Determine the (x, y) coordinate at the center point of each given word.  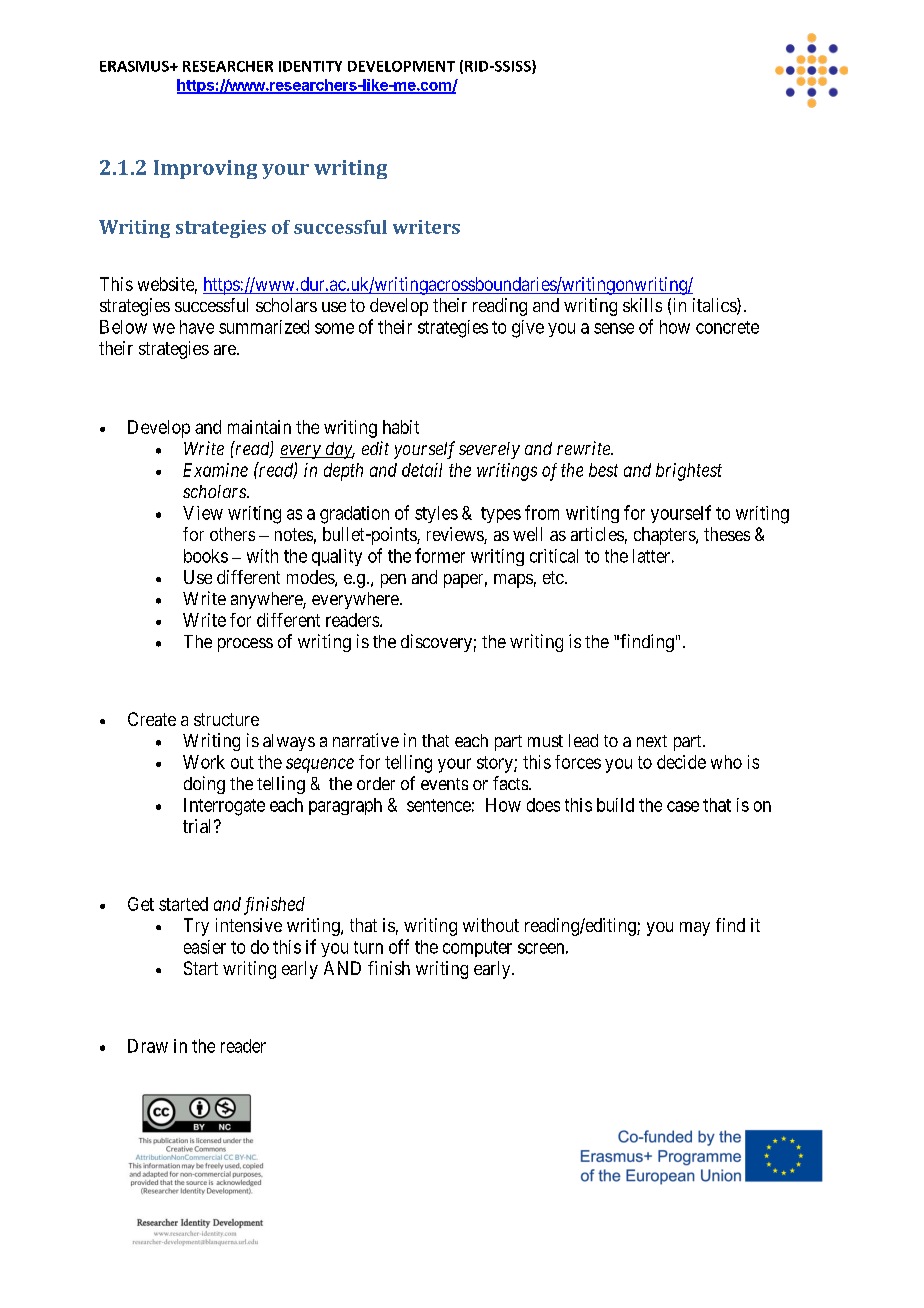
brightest (689, 472)
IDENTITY (310, 66)
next (652, 741)
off (399, 946)
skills (642, 305)
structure (226, 719)
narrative (366, 740)
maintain (259, 427)
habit (401, 427)
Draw (148, 1046)
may (695, 929)
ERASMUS (135, 66)
